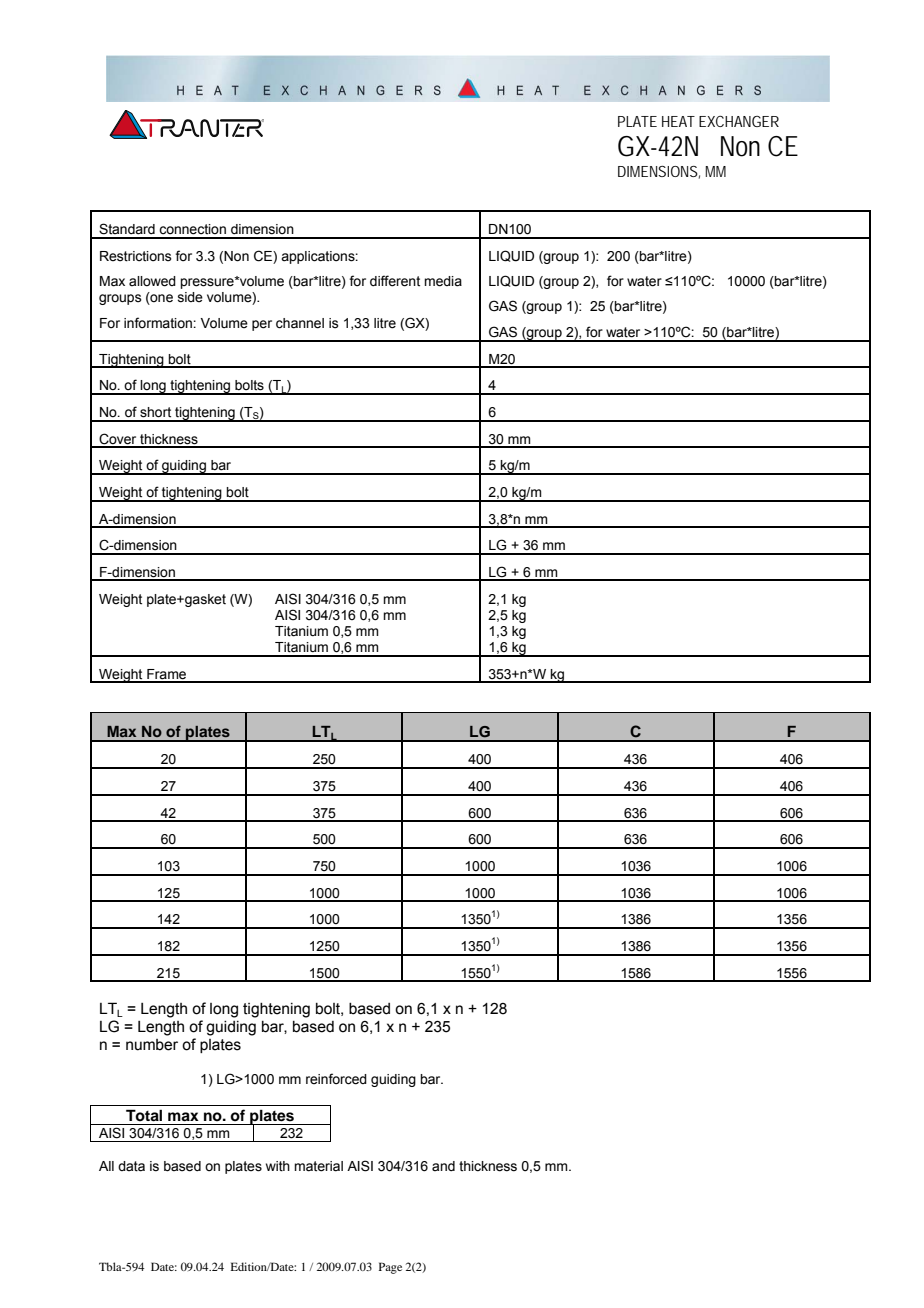 The image size is (924, 1308). Describe the element at coordinates (443, 281) in the page. I see `media` at that location.
